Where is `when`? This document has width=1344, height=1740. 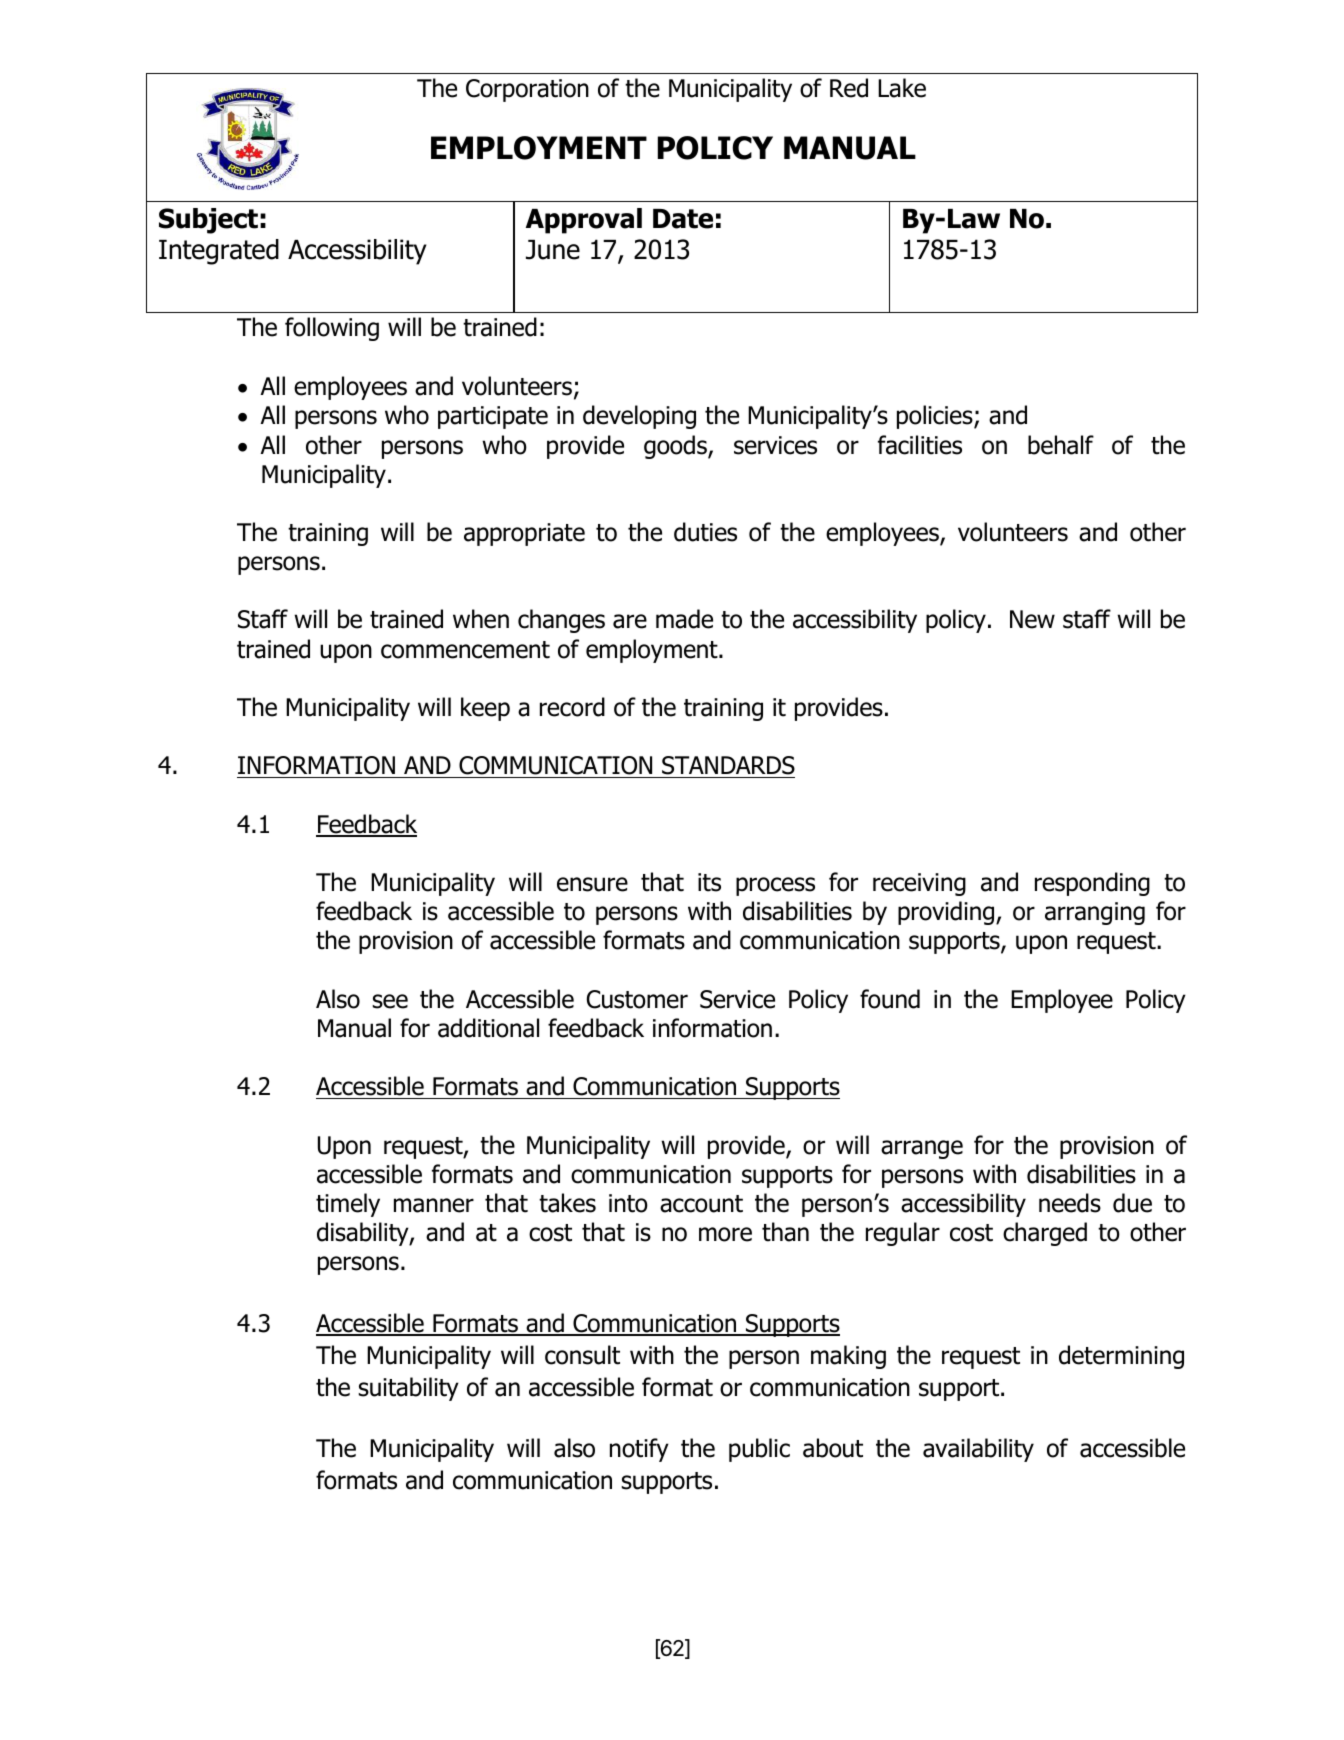 when is located at coordinates (481, 619).
